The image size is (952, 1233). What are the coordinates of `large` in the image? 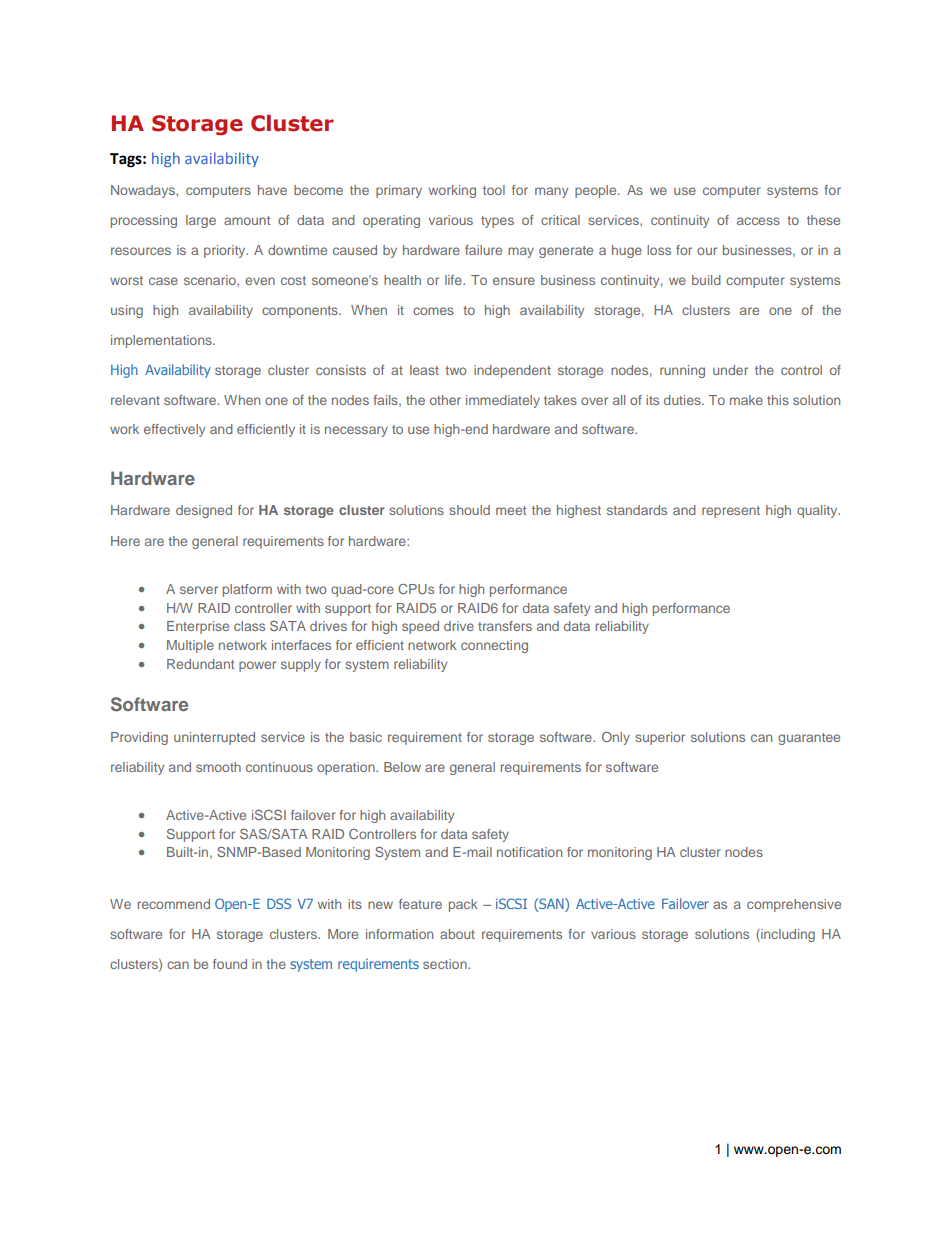 It's located at (201, 221).
